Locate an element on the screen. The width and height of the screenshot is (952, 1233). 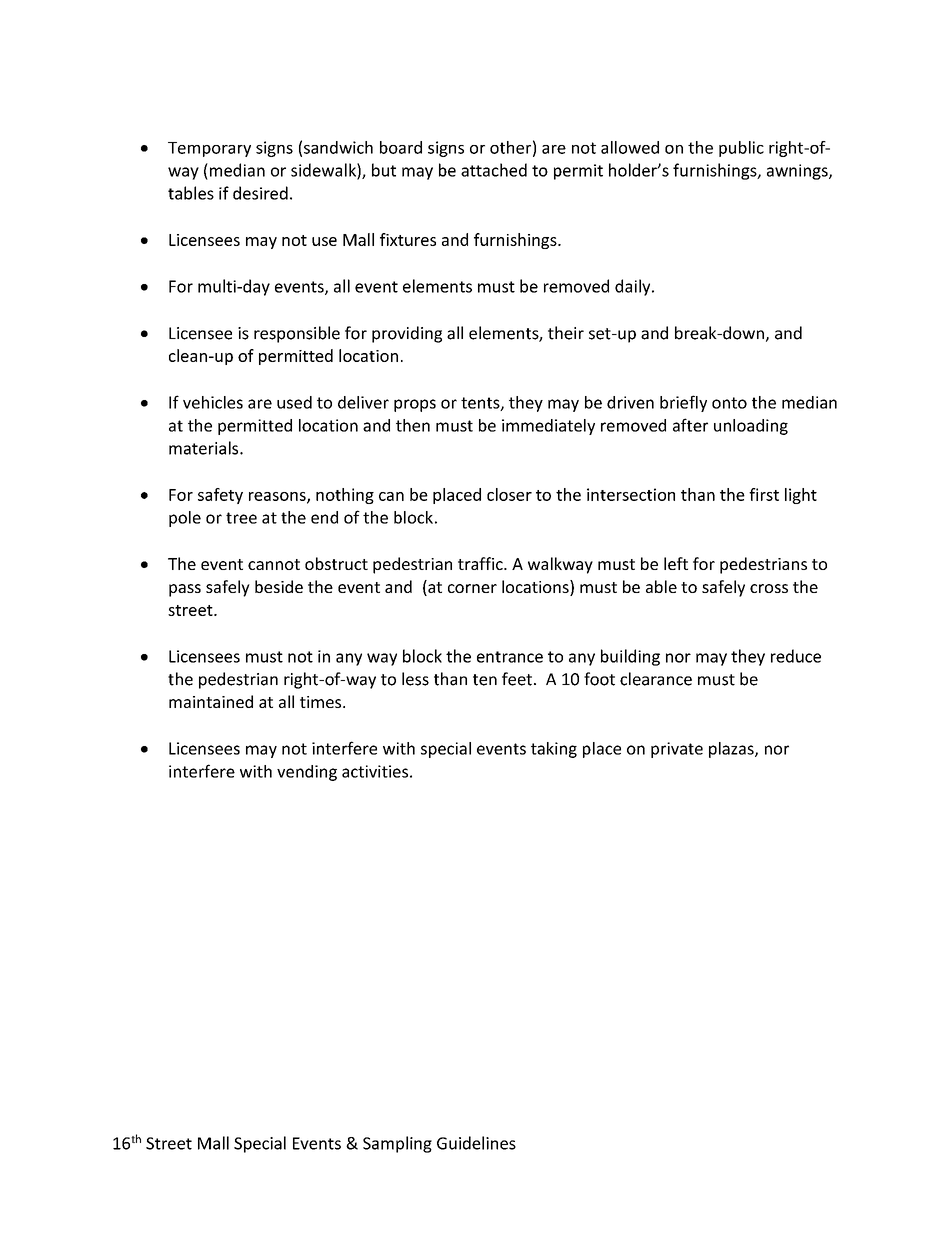
taking is located at coordinates (554, 750).
